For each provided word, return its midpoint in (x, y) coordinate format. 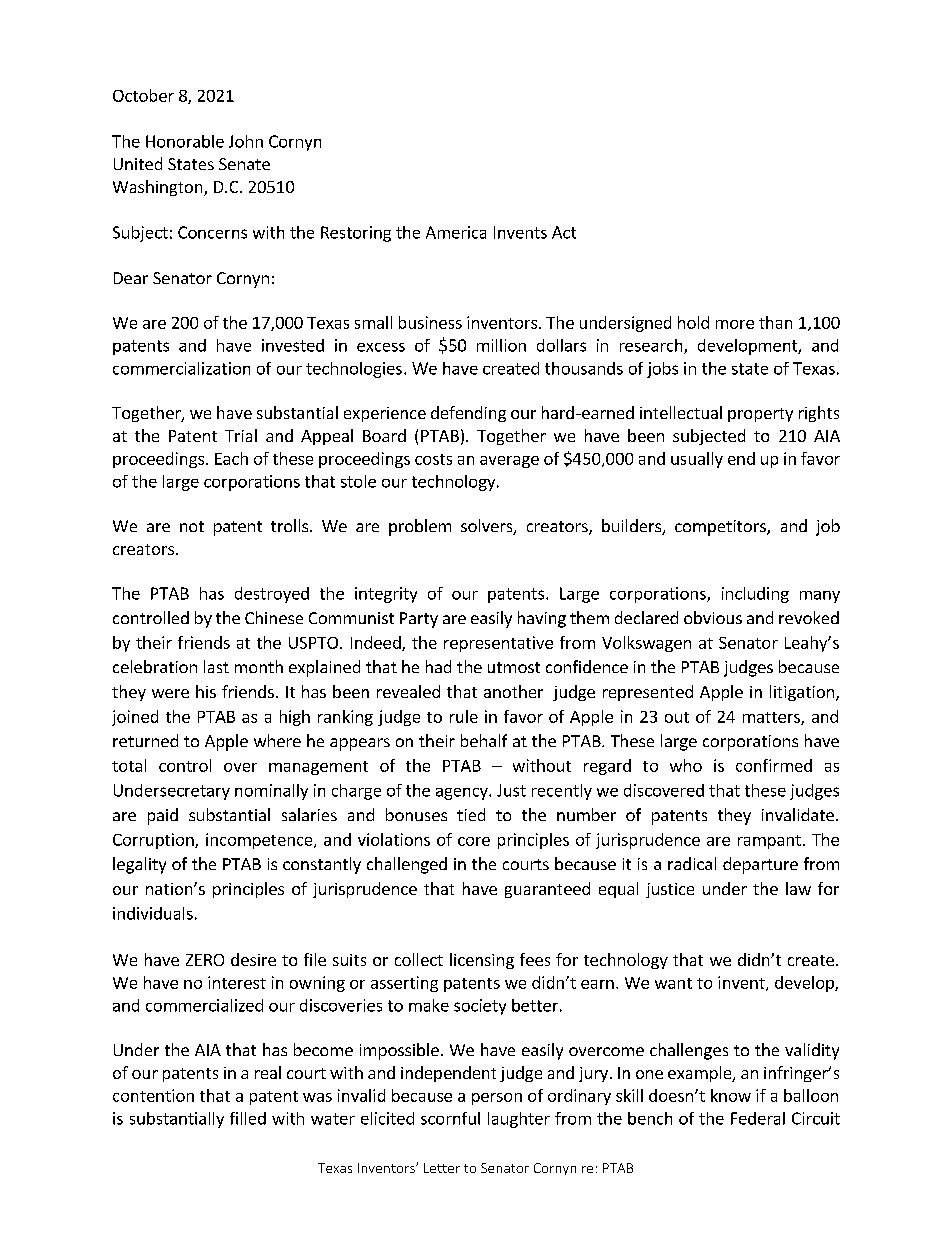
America (456, 232)
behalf (484, 740)
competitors (721, 528)
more (735, 324)
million (501, 345)
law (798, 888)
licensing (482, 961)
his (206, 691)
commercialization (181, 368)
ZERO (205, 960)
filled (248, 1118)
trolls (291, 525)
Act (564, 232)
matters (772, 718)
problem (420, 527)
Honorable (185, 141)
